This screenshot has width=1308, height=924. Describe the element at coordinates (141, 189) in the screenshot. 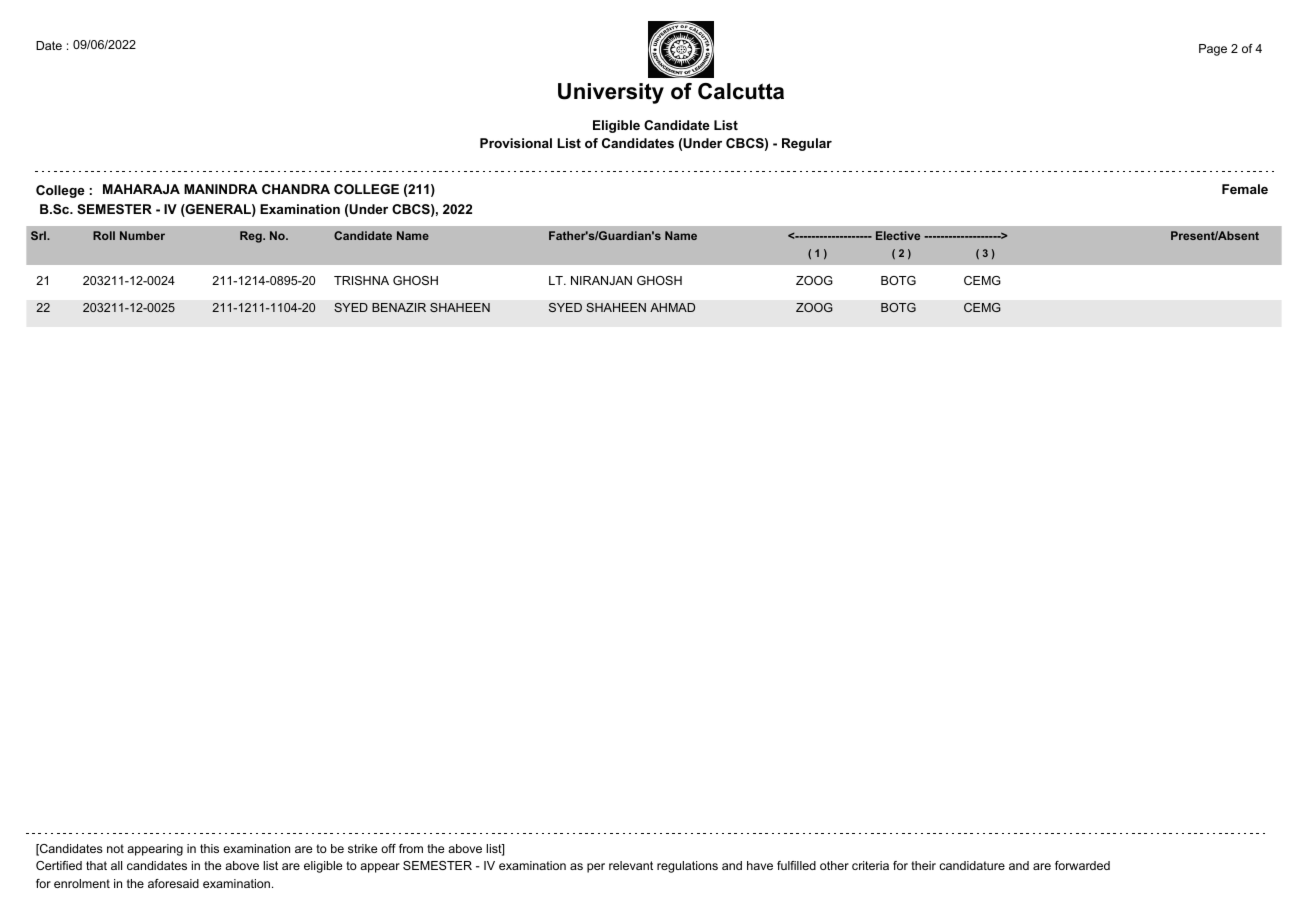

I see `MAHARAJA` at that location.
